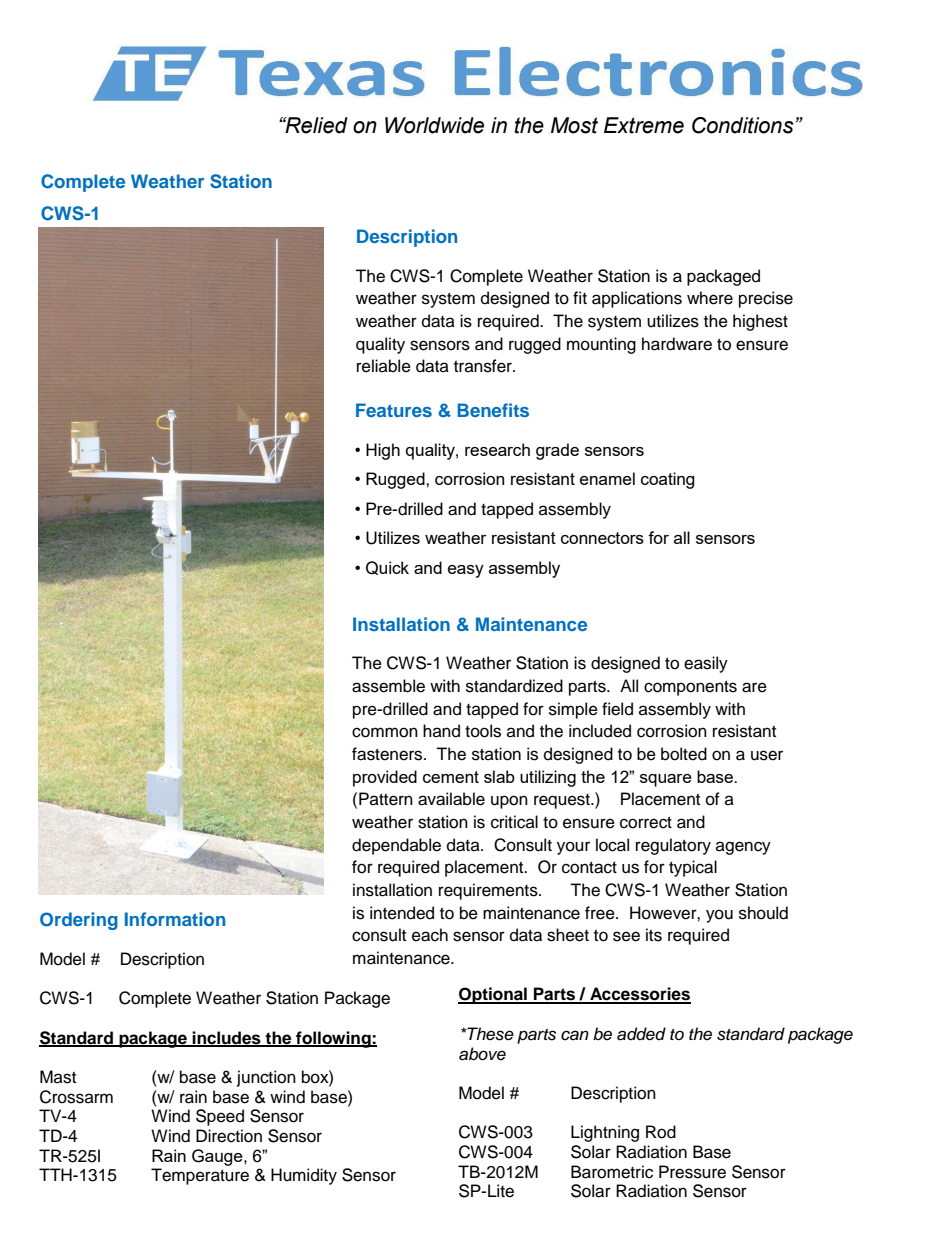 Image resolution: width=952 pixels, height=1233 pixels. I want to click on Extreme, so click(644, 125).
